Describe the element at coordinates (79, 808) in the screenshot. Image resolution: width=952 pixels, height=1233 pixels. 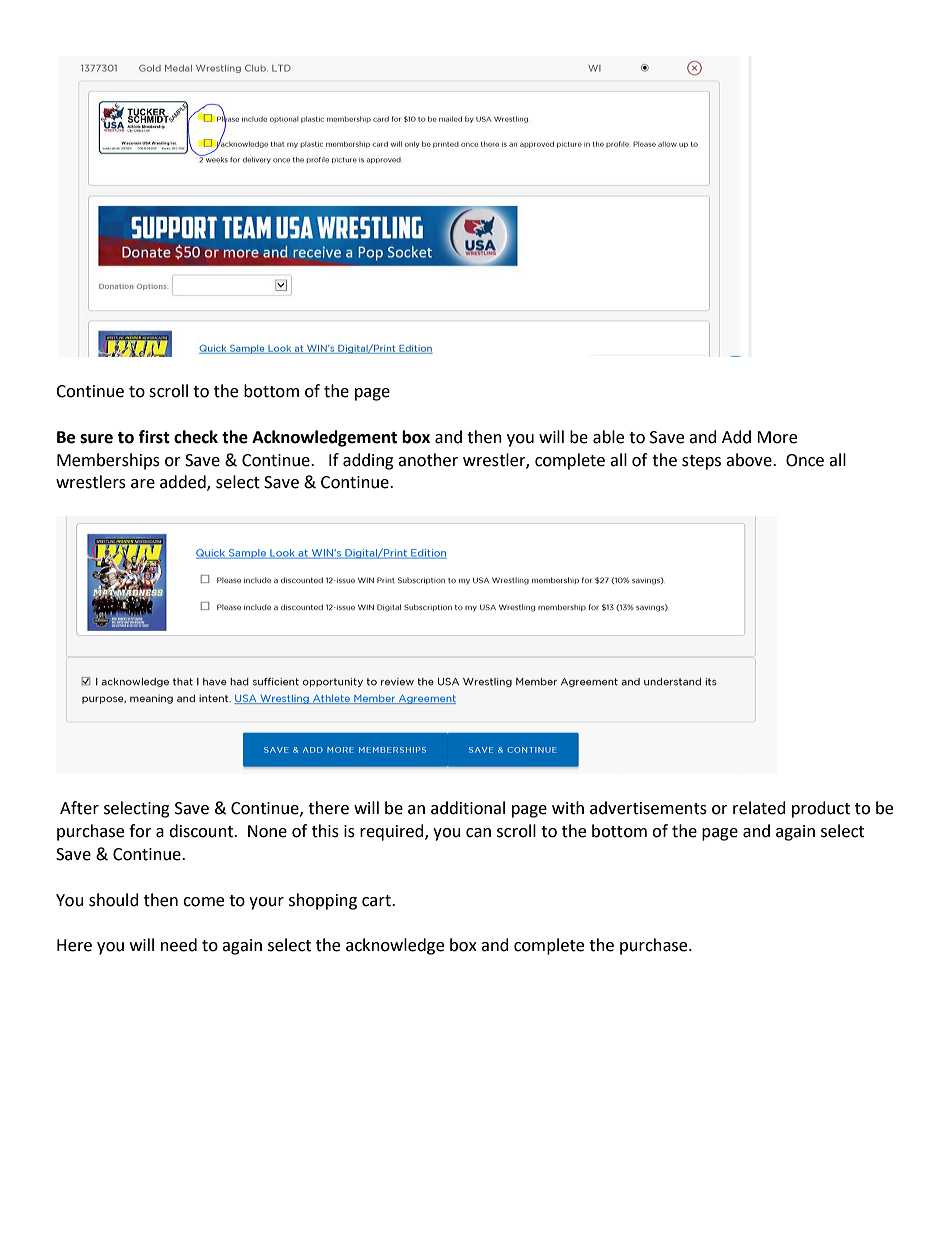
I see `After` at that location.
